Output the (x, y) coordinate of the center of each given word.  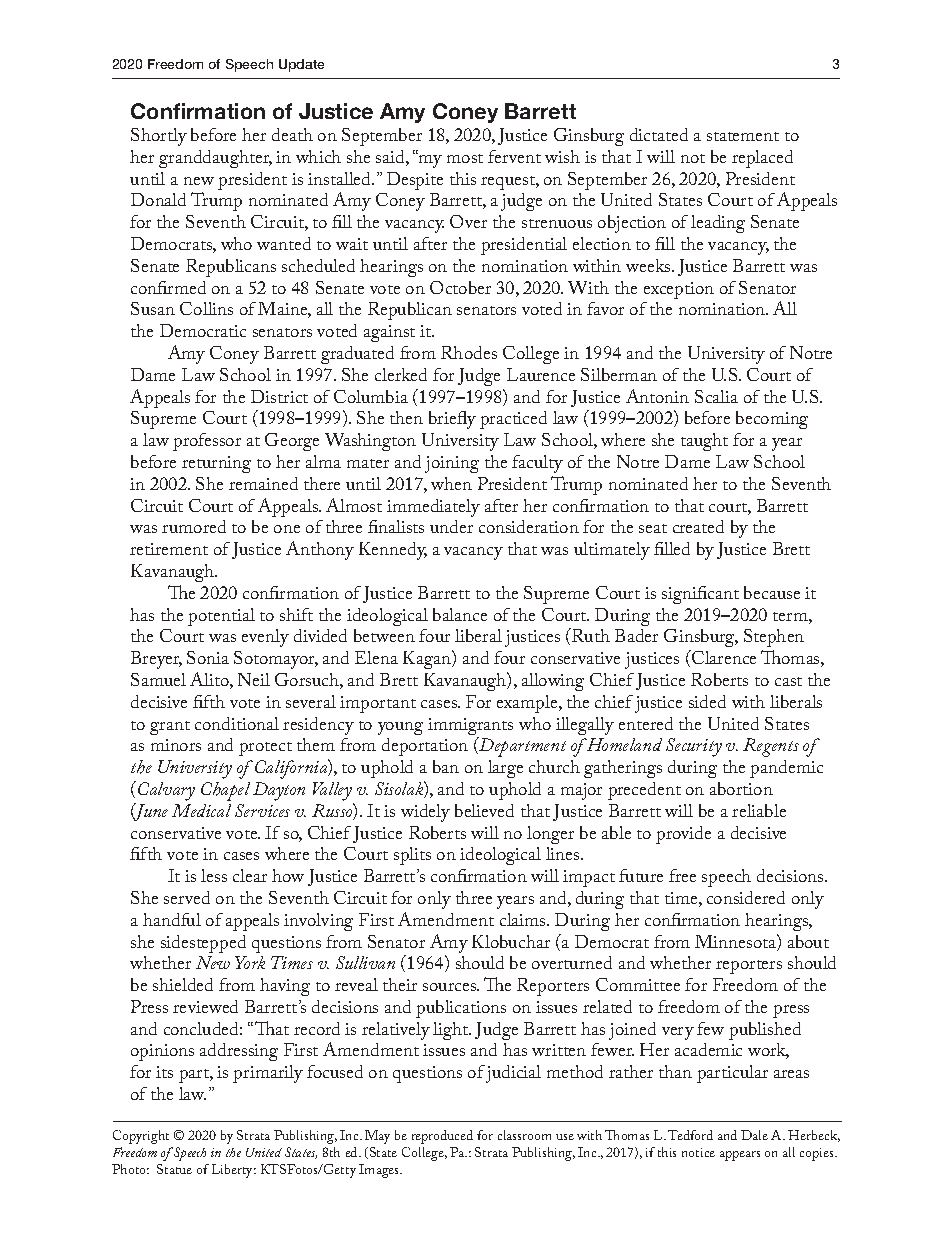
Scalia (716, 396)
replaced (762, 159)
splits (412, 856)
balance (460, 614)
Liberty (234, 1171)
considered (746, 897)
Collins (206, 308)
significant (700, 595)
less (214, 875)
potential (221, 617)
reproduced (442, 1137)
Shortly (159, 137)
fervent (514, 156)
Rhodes (469, 352)
